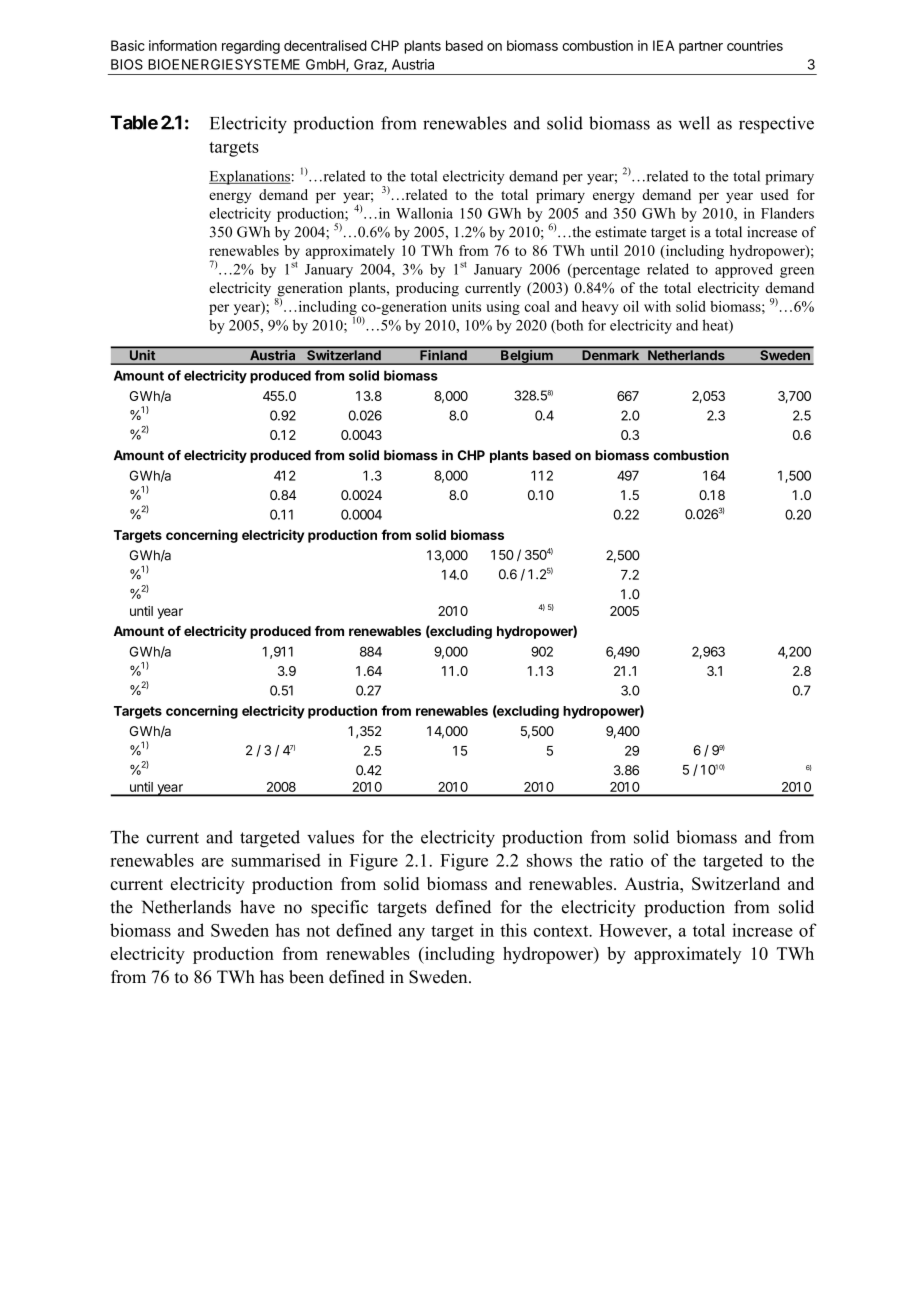 Image resolution: width=924 pixels, height=1308 pixels. I want to click on information, so click(183, 45).
